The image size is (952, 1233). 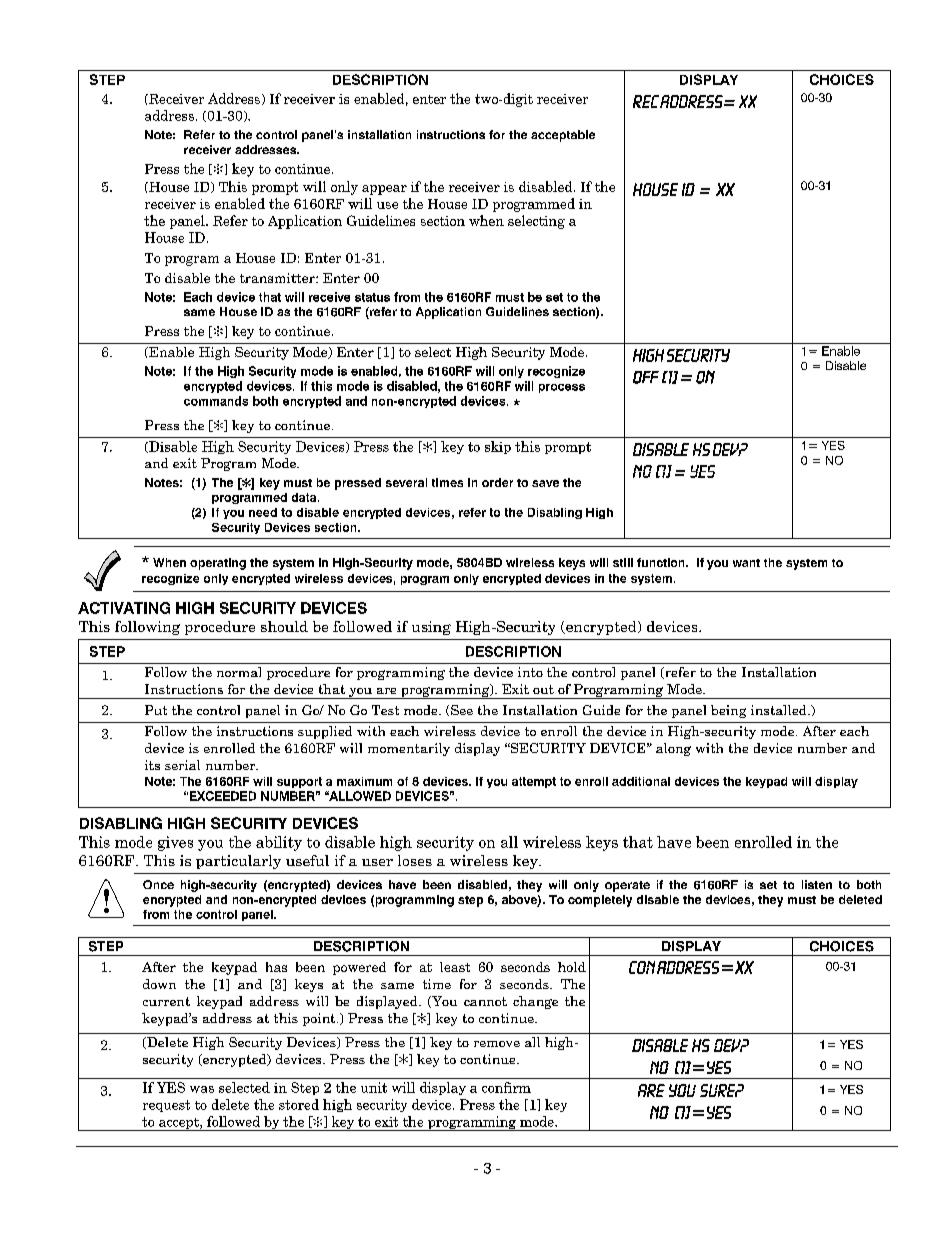 I want to click on being, so click(x=728, y=711).
